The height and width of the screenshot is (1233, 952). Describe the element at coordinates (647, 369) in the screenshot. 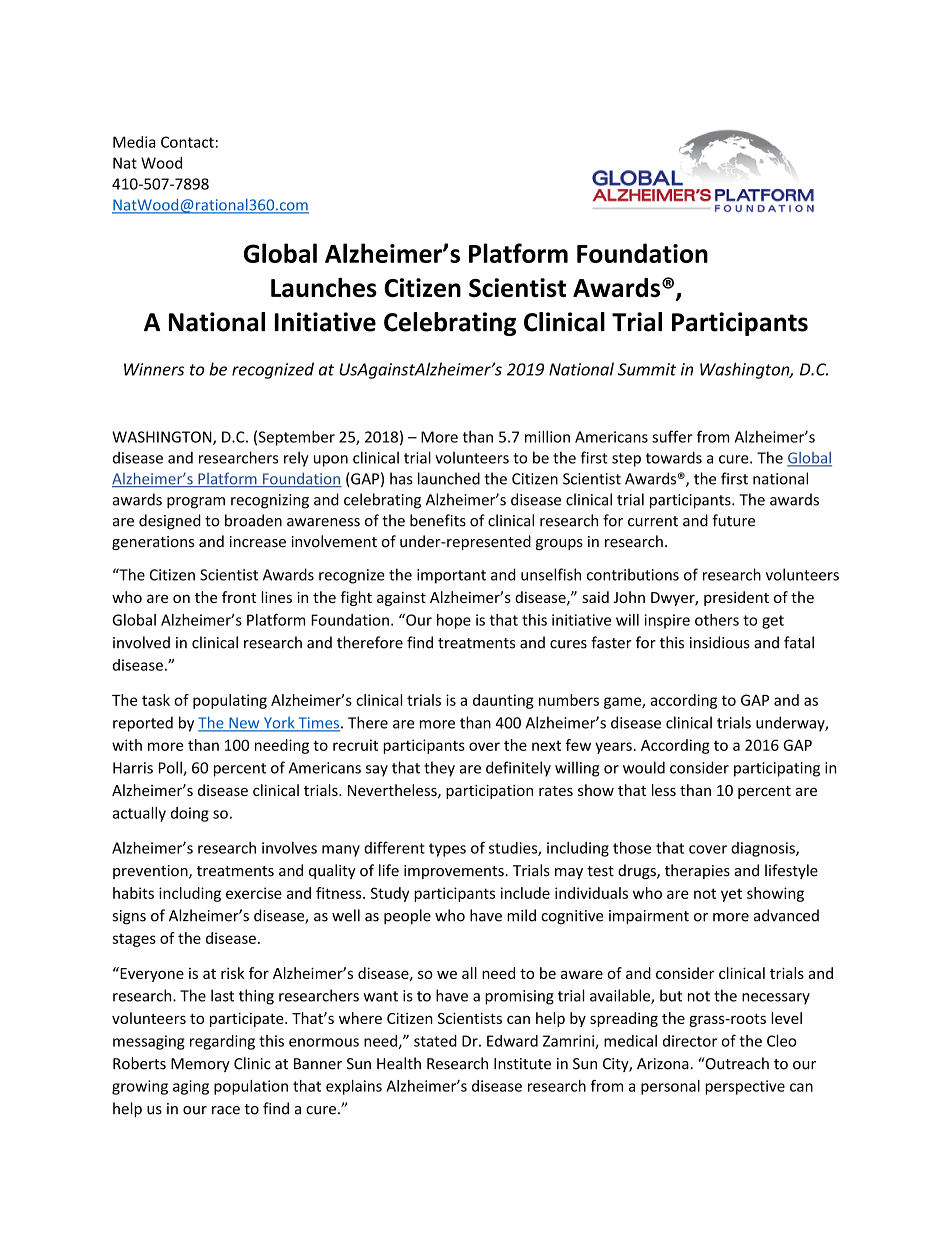

I see `Summit` at that location.
